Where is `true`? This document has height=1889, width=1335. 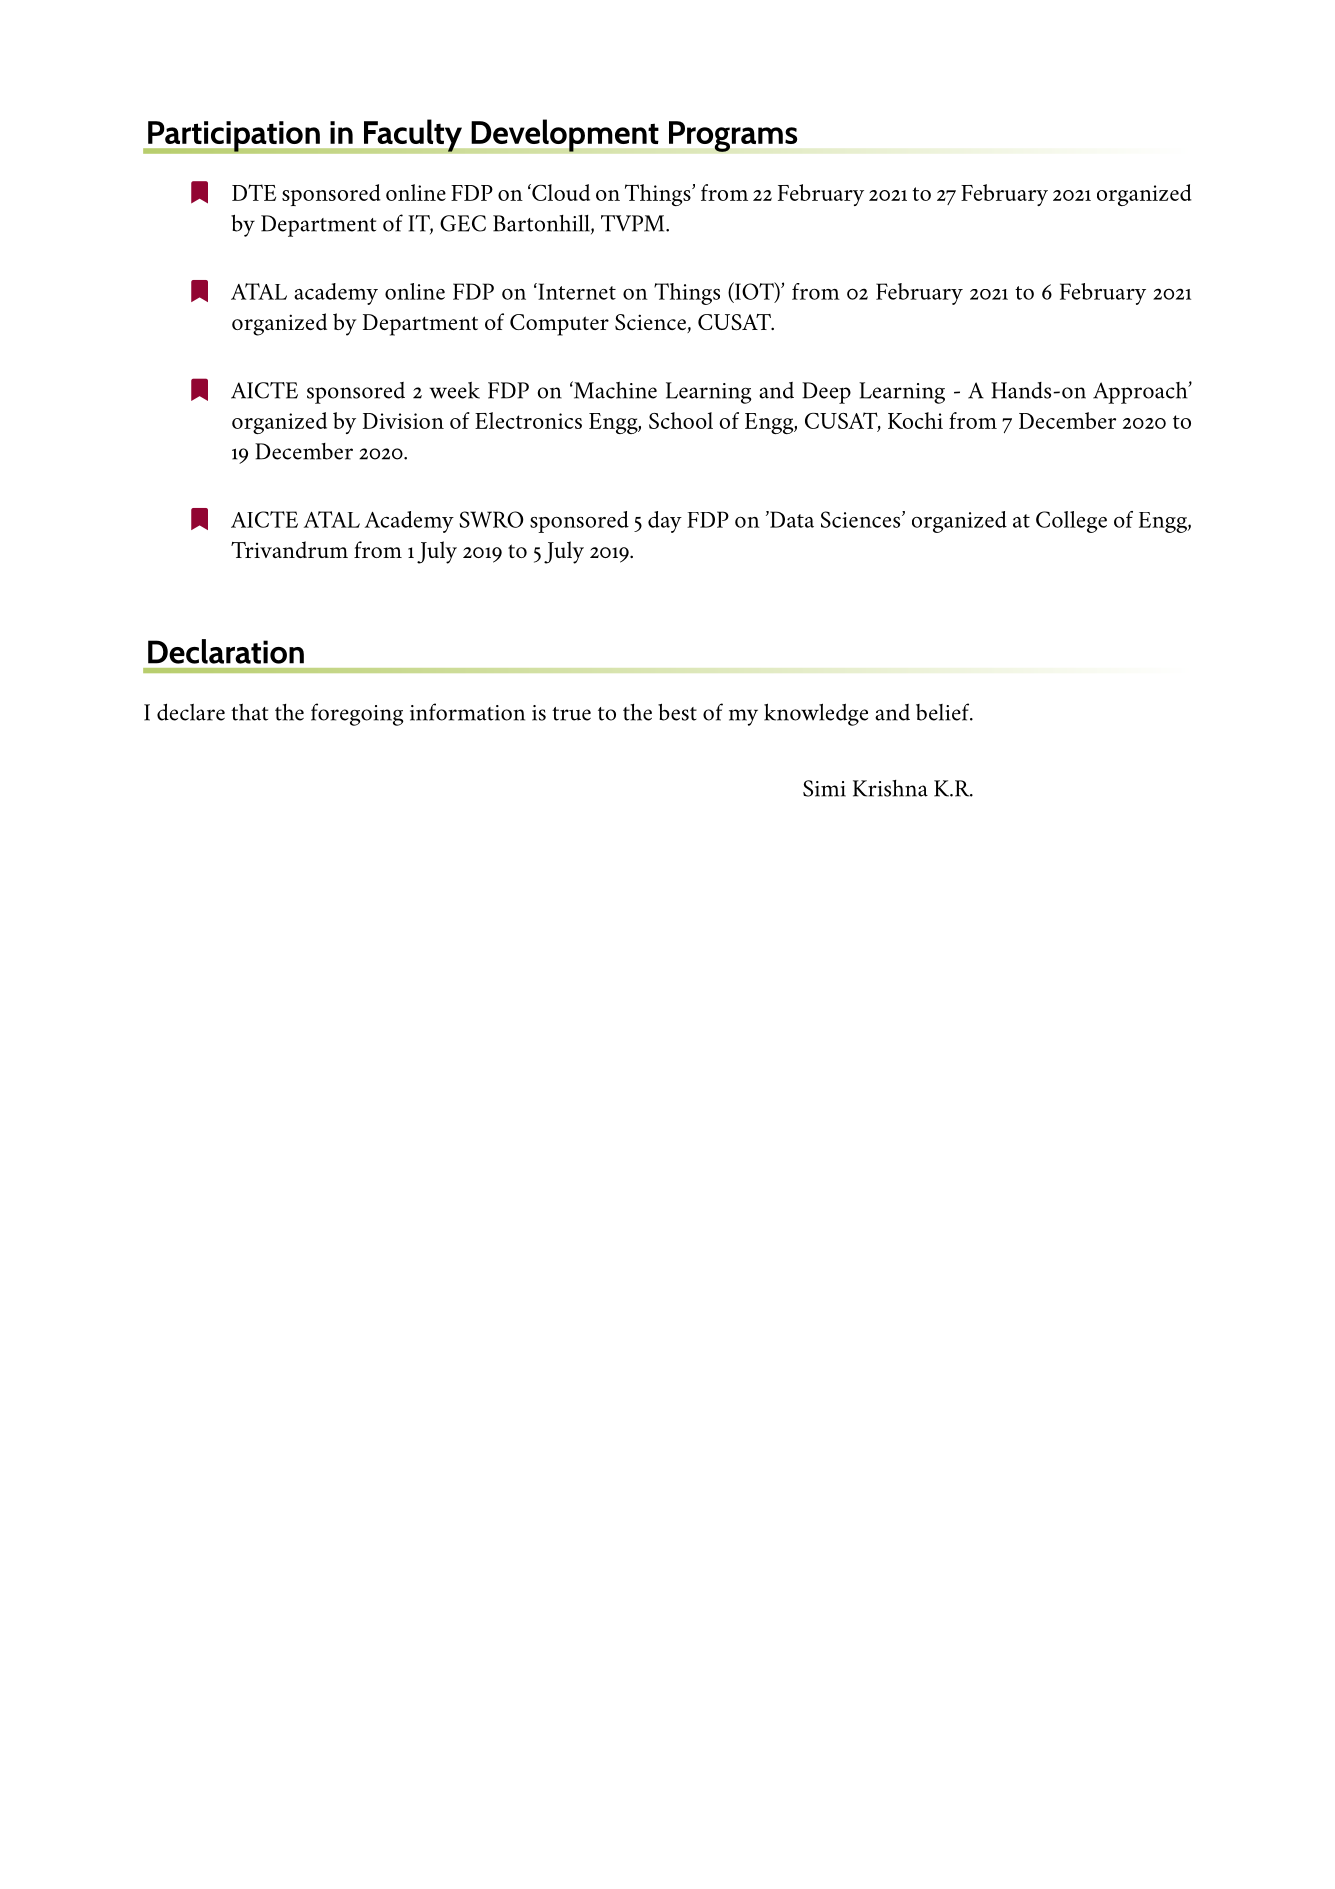 true is located at coordinates (571, 714).
